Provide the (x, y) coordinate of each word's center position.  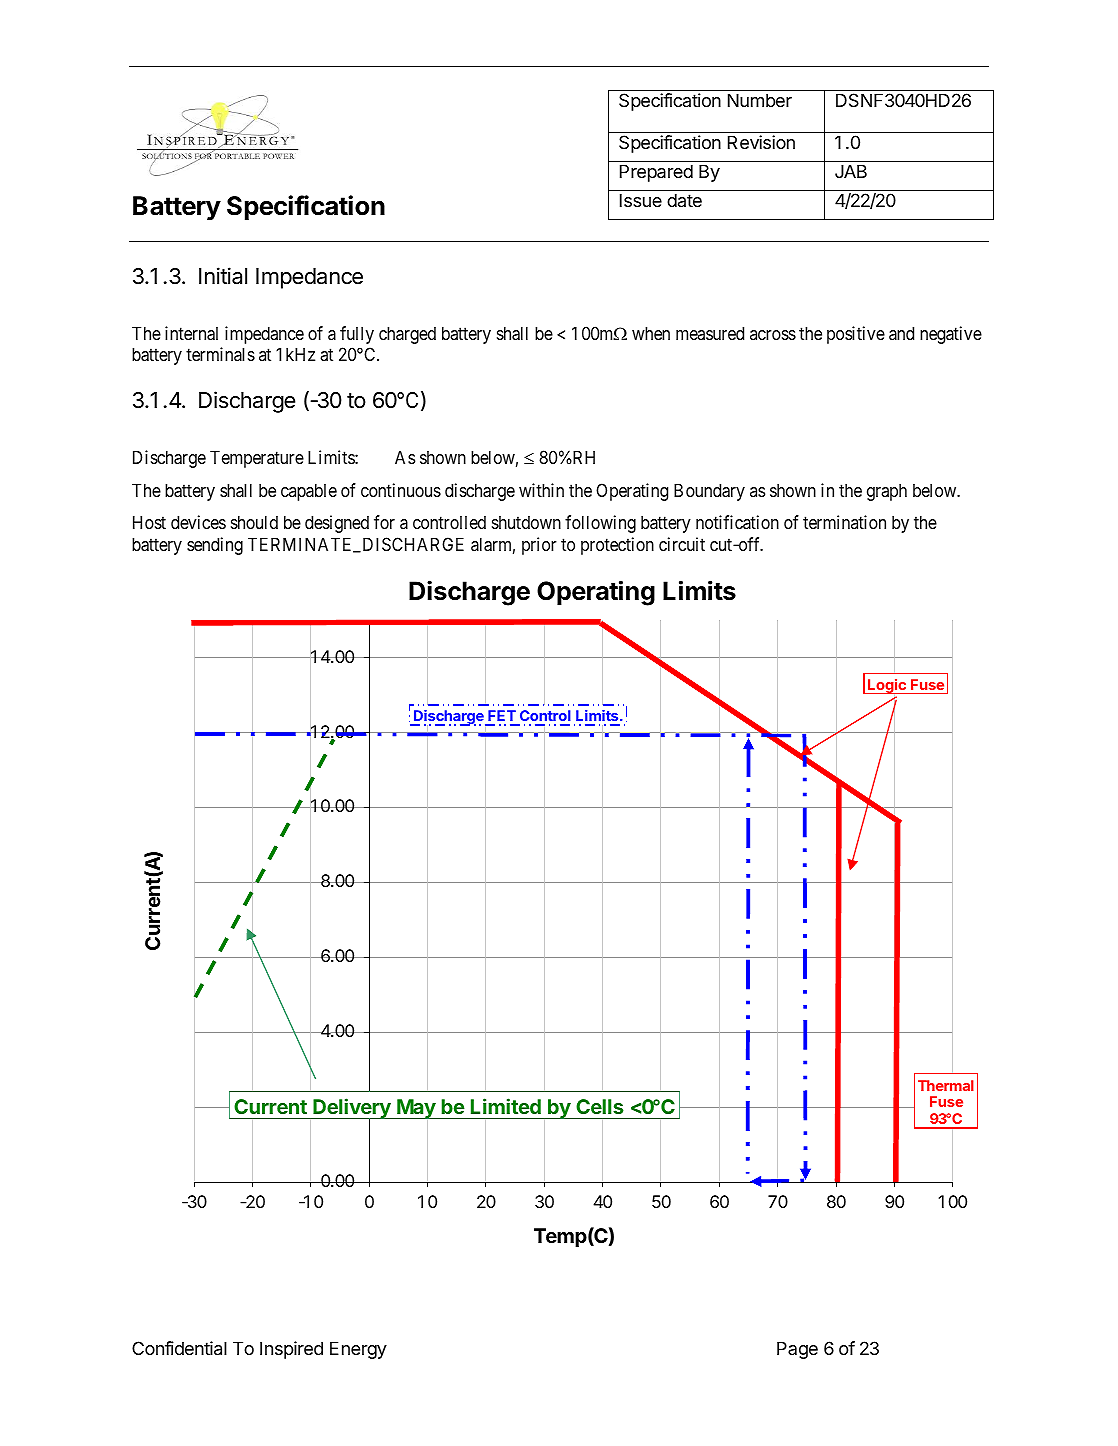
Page (797, 1350)
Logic (887, 687)
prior (539, 546)
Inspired (291, 1350)
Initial (223, 276)
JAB (851, 171)
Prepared (656, 173)
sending (215, 546)
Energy (358, 1350)
